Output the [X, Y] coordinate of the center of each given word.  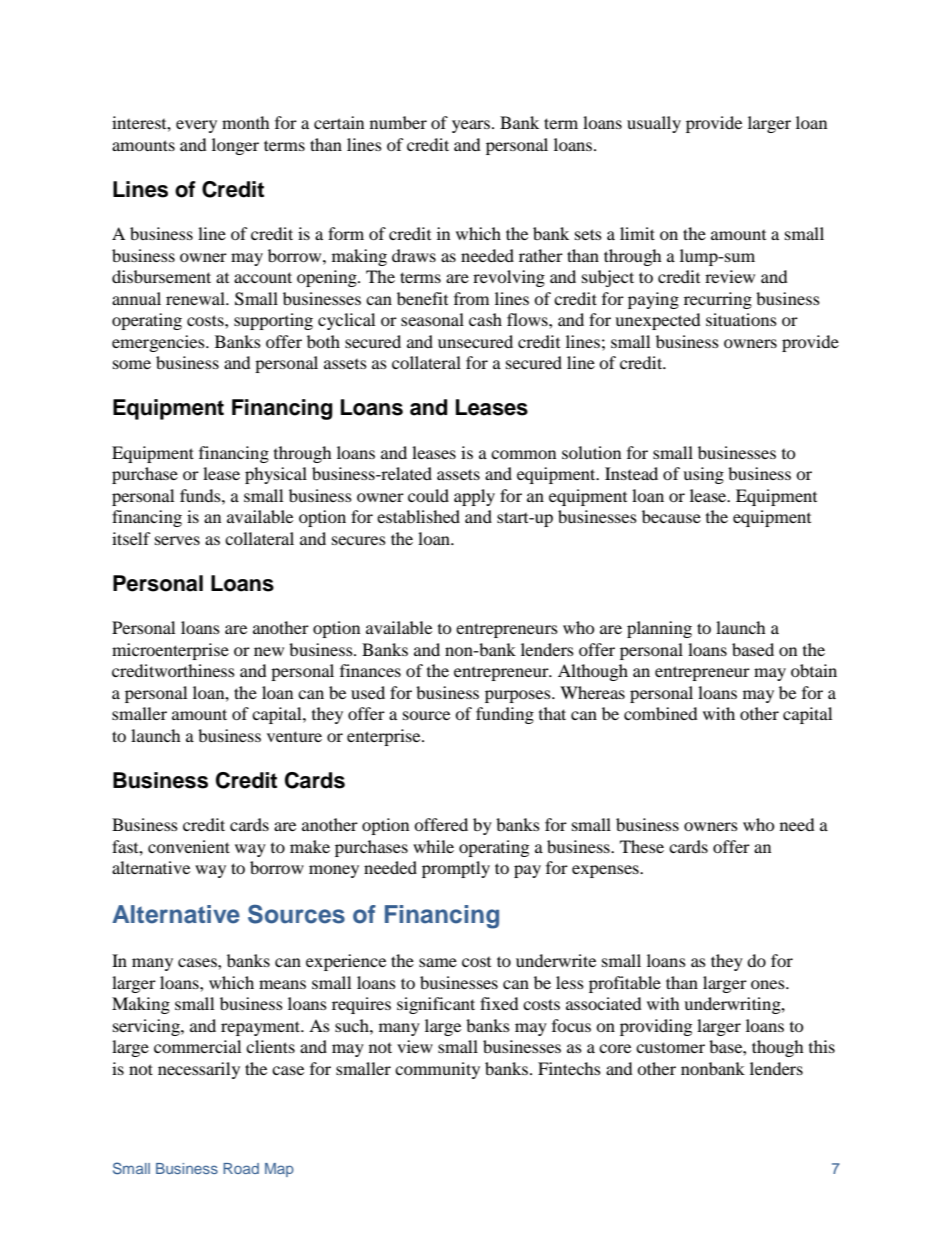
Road [241, 1168]
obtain [814, 670]
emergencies [159, 343]
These [642, 846]
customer [670, 1047]
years [471, 126]
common [523, 454]
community [437, 1070]
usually [654, 124]
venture [294, 736]
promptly [456, 869]
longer [235, 146]
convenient [189, 846]
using [703, 475]
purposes [519, 696]
